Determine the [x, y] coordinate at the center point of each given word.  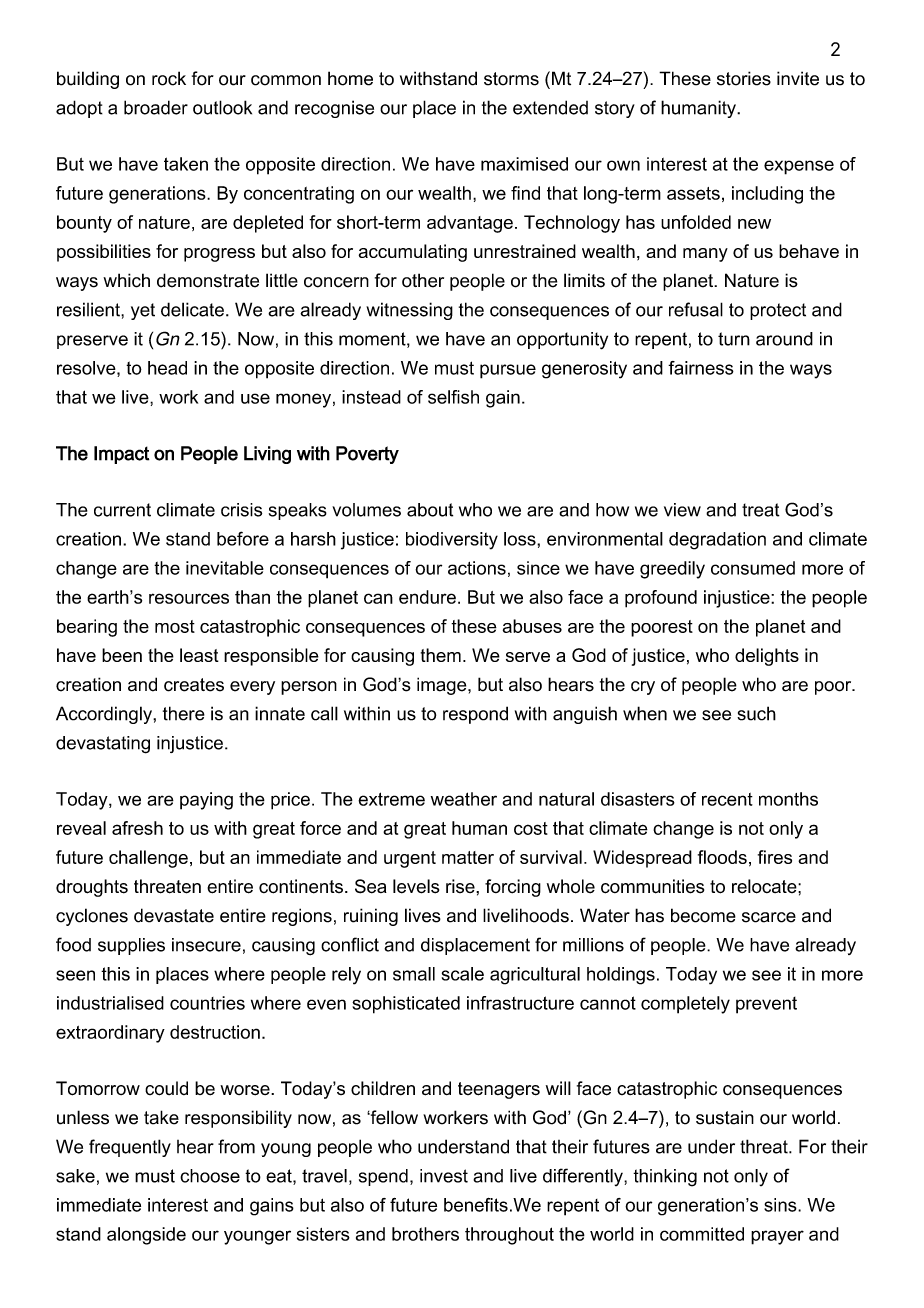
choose [210, 1176]
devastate [174, 915]
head [167, 368]
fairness [701, 368]
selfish [453, 397]
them [441, 655]
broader [156, 107]
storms [511, 79]
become [703, 915]
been [122, 655]
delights [767, 657]
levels [416, 886]
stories [744, 78]
